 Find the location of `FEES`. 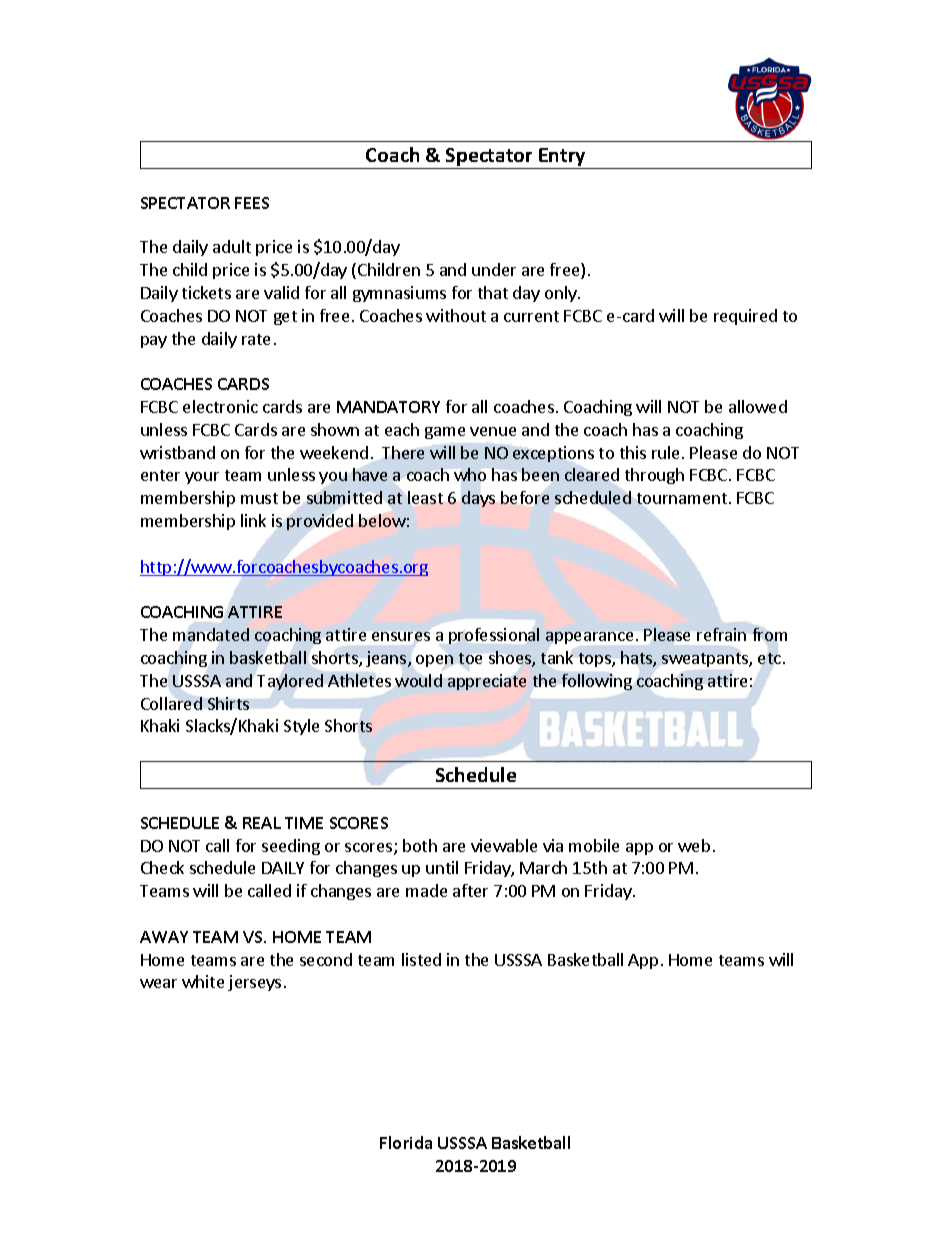

FEES is located at coordinates (252, 203).
